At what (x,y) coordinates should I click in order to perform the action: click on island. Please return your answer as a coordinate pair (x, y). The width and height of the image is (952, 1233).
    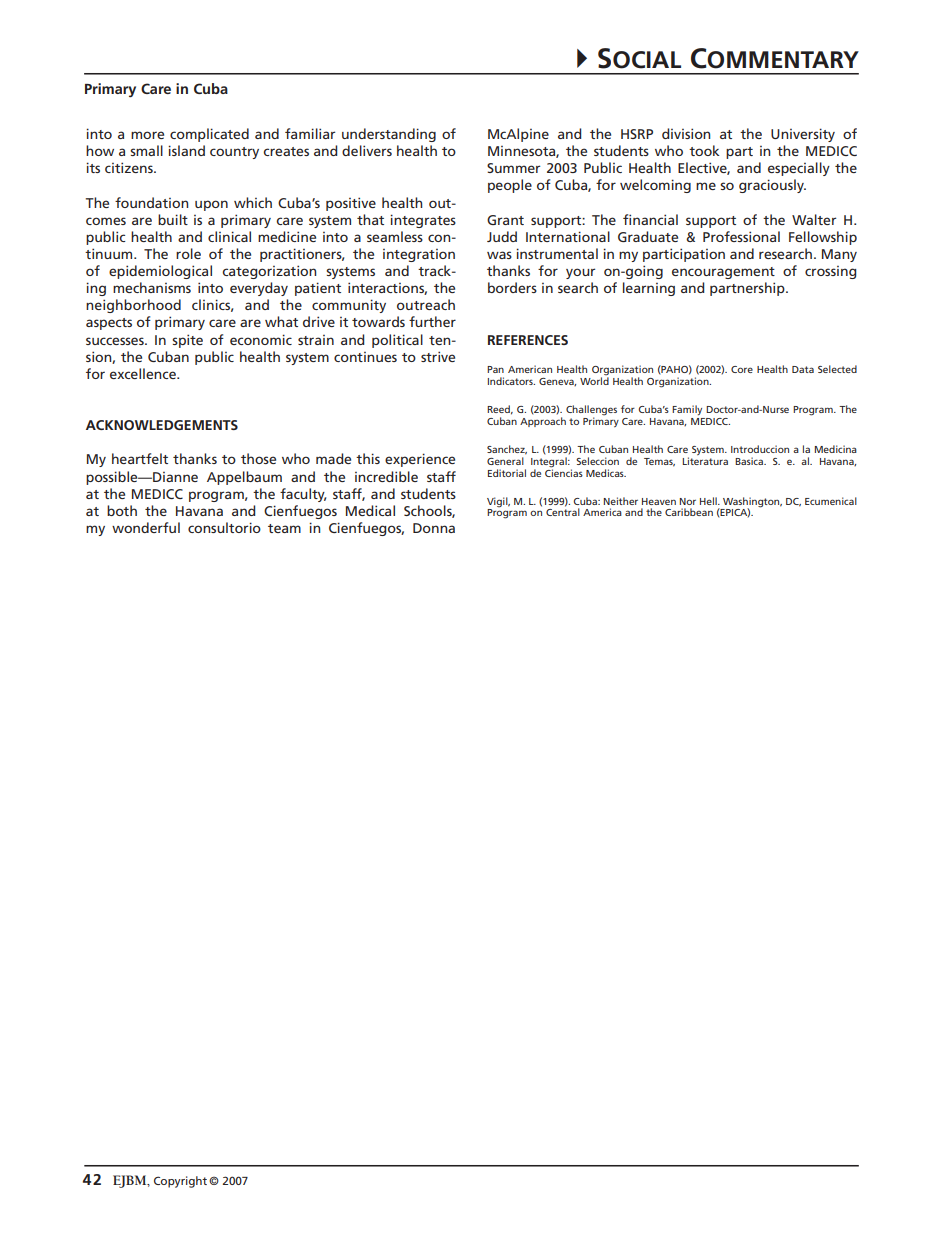
    Looking at the image, I should click on (186, 150).
